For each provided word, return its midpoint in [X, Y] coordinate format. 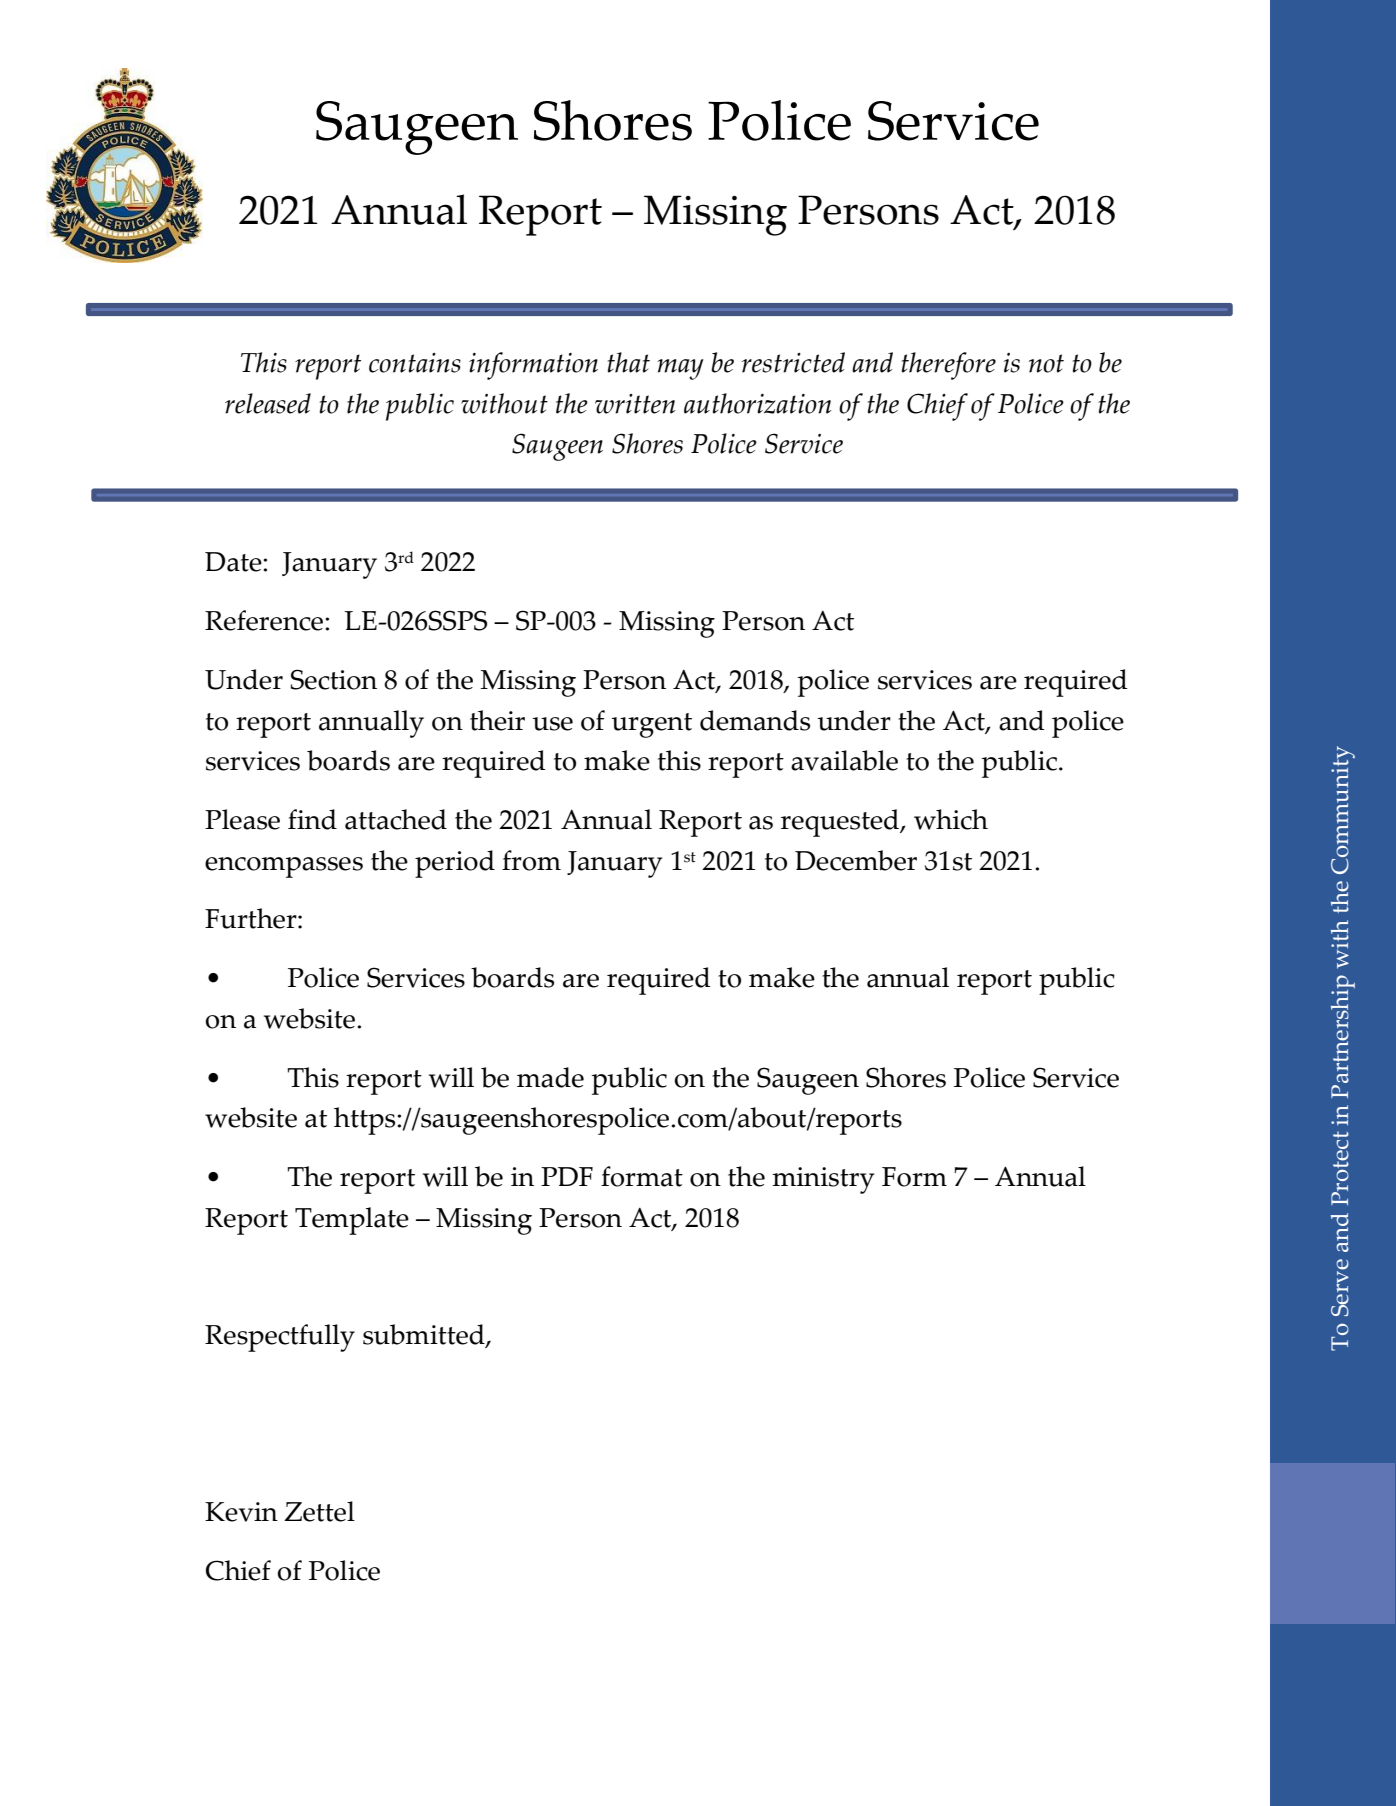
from [531, 860]
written [635, 404]
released [268, 403]
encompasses [284, 867]
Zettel [319, 1511]
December [856, 860]
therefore [949, 366]
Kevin [241, 1512]
